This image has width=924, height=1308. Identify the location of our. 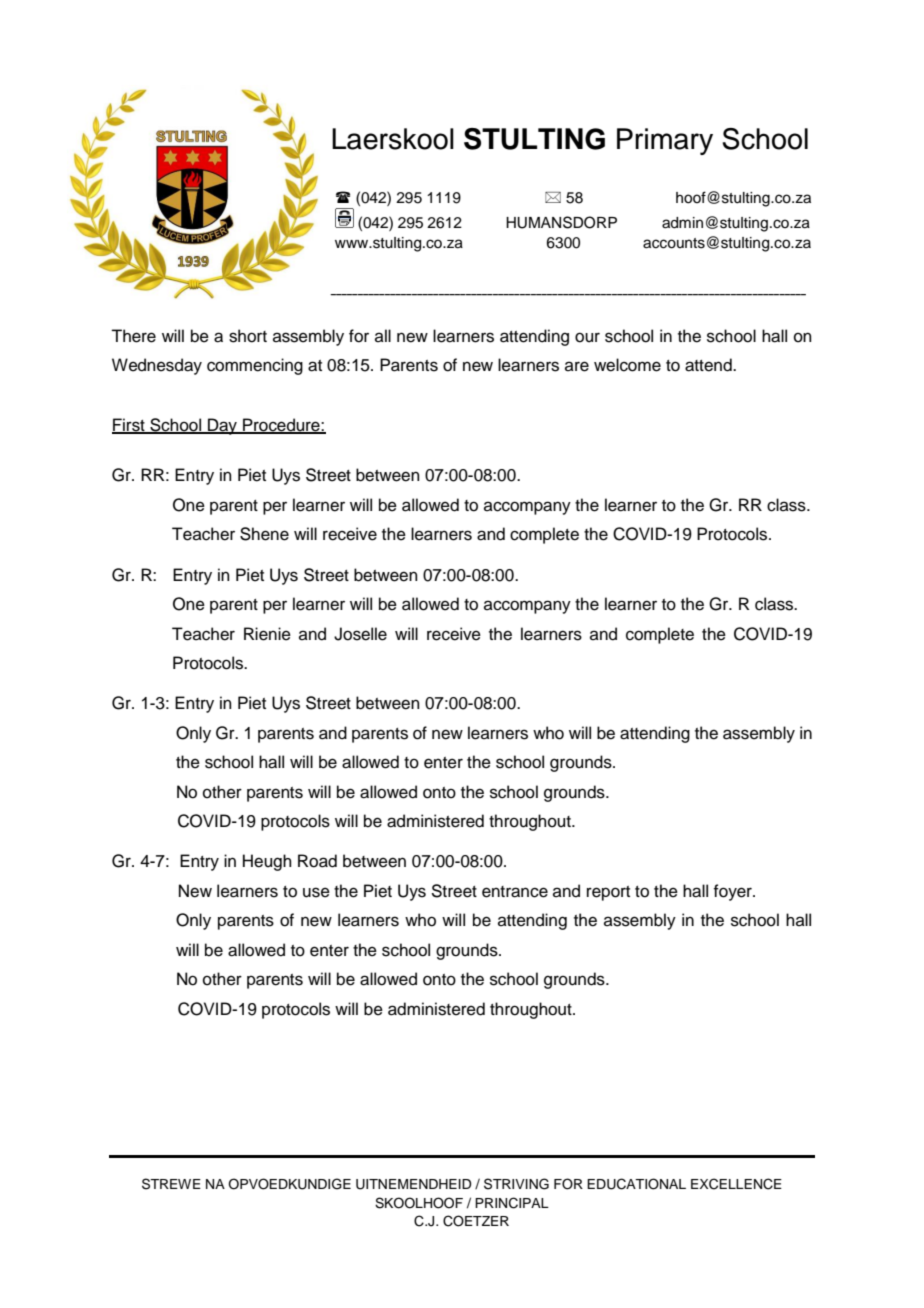
(587, 337).
